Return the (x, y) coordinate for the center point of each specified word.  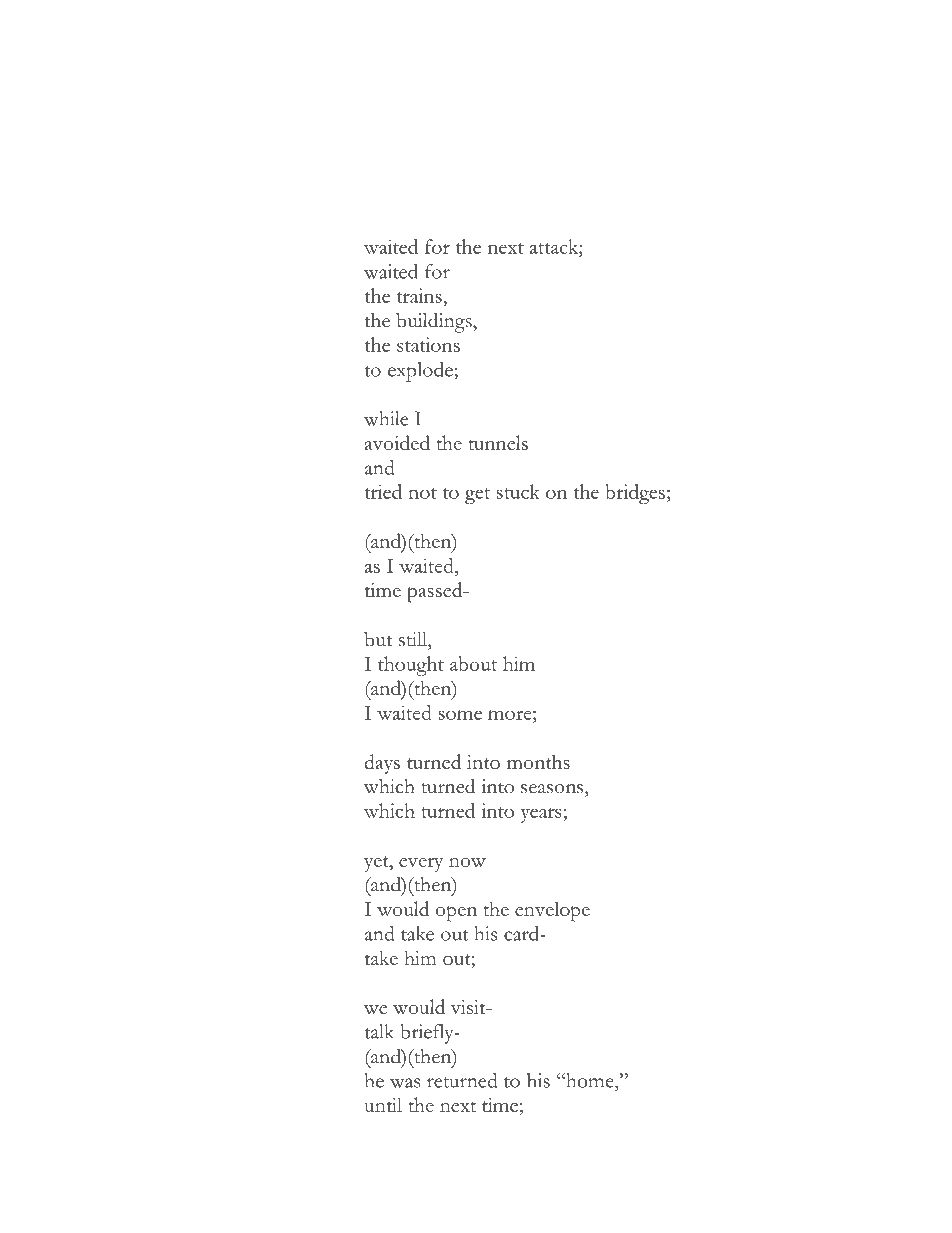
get (477, 496)
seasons (553, 789)
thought (411, 666)
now (467, 862)
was (405, 1083)
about (473, 663)
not (422, 493)
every (421, 864)
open (456, 914)
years (542, 815)
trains (420, 295)
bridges (635, 494)
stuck (518, 491)
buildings (435, 322)
